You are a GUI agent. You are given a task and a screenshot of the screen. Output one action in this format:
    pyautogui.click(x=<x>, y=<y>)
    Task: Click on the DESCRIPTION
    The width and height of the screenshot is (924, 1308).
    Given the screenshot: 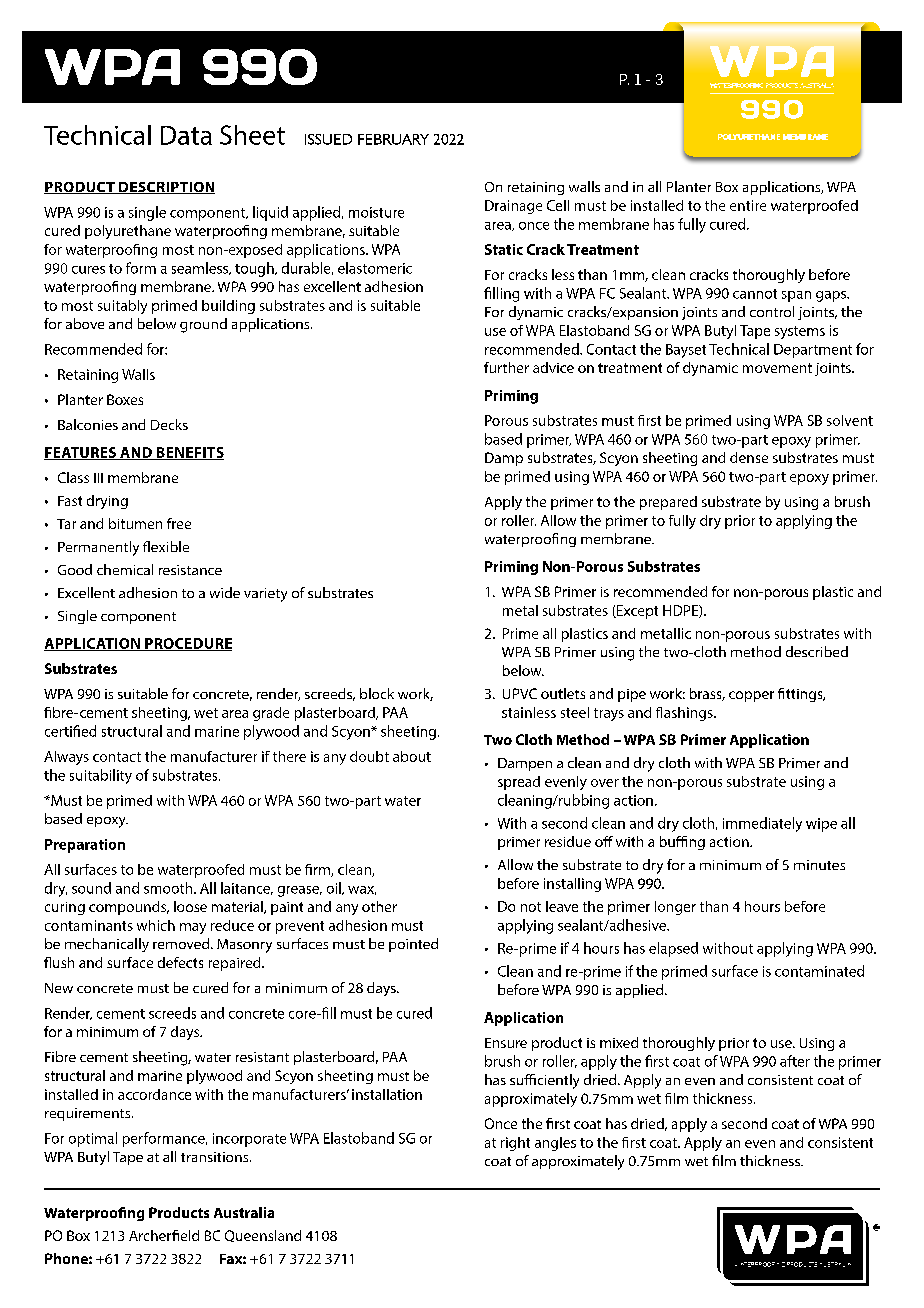 What is the action you would take?
    pyautogui.click(x=166, y=188)
